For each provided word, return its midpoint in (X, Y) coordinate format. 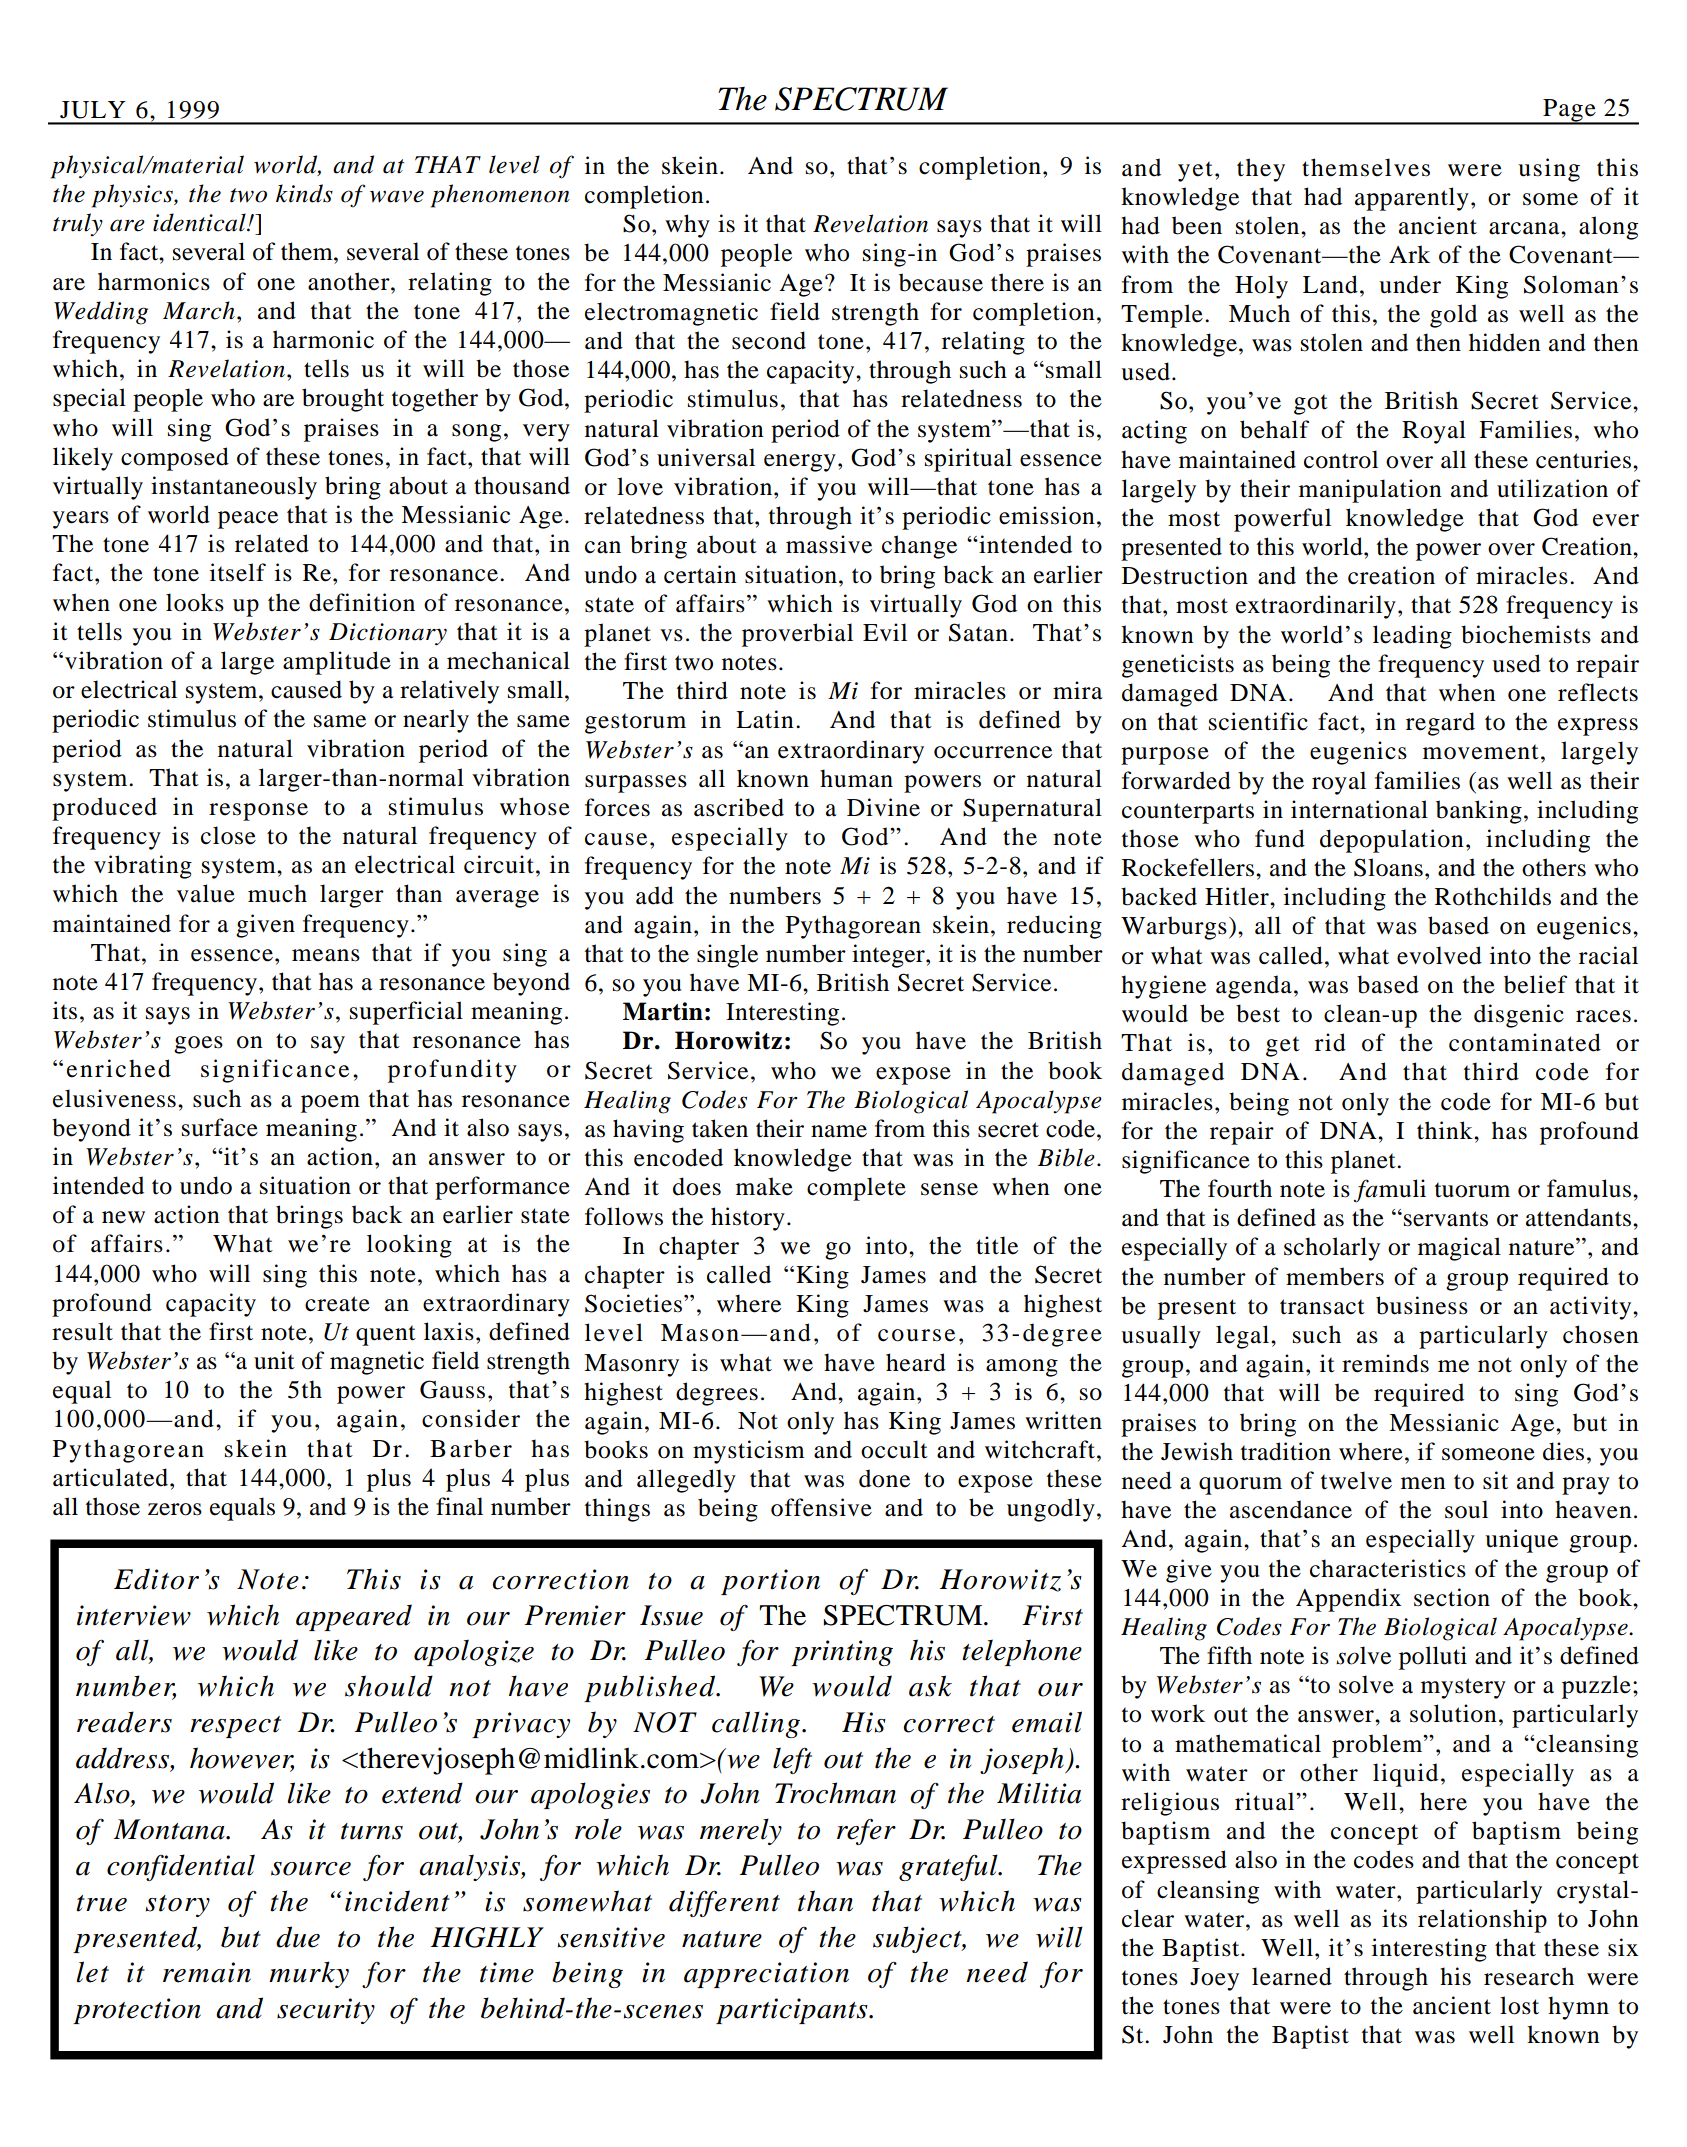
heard (916, 1362)
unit (274, 1360)
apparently (1412, 199)
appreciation (766, 1975)
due (298, 1937)
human (856, 778)
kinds (304, 193)
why (687, 226)
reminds (1385, 1363)
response (258, 812)
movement (1481, 752)
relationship (1482, 1921)
